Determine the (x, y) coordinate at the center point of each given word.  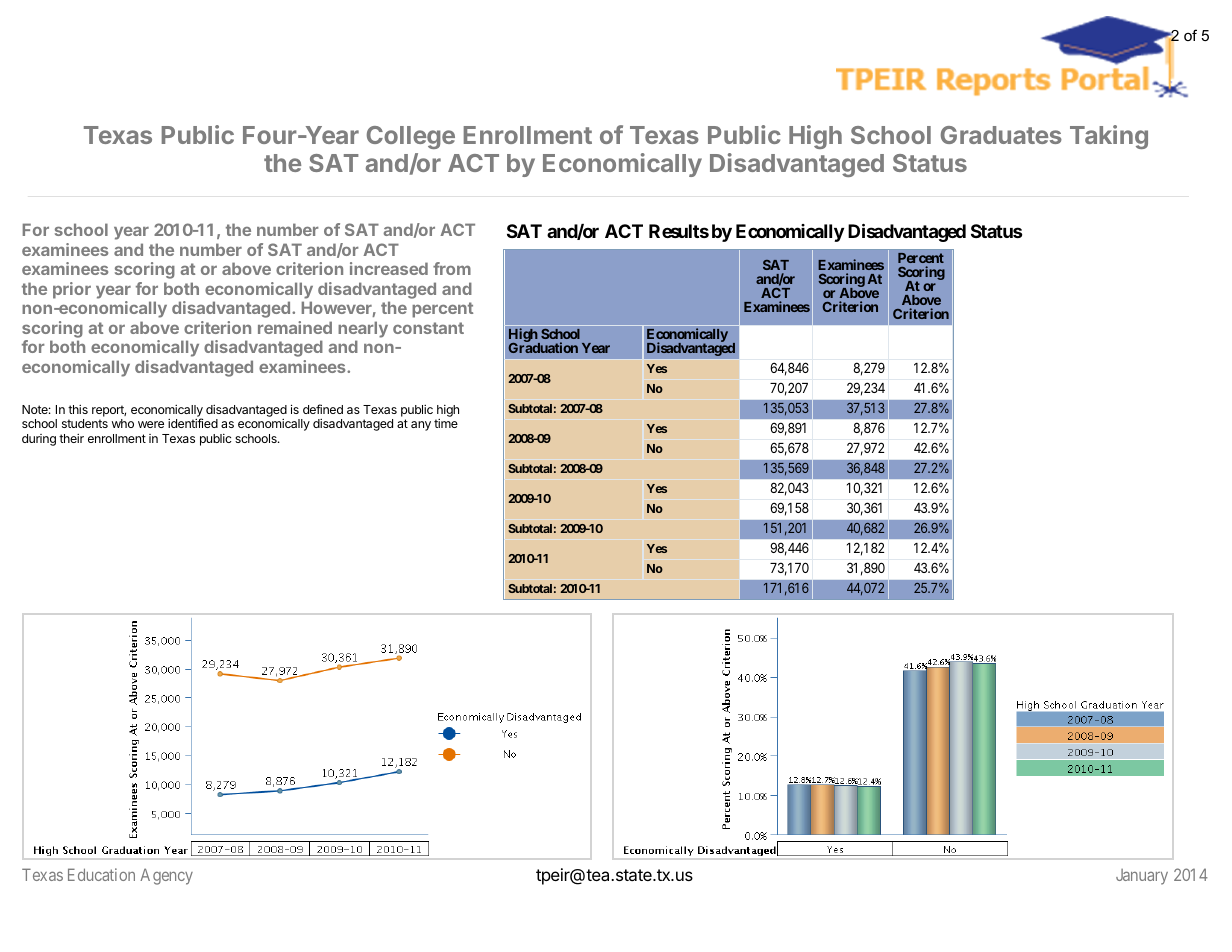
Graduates (1001, 135)
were (151, 424)
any (421, 426)
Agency (166, 876)
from (452, 268)
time (446, 423)
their (71, 438)
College (411, 137)
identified (193, 423)
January (1142, 877)
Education (101, 874)
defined (323, 409)
